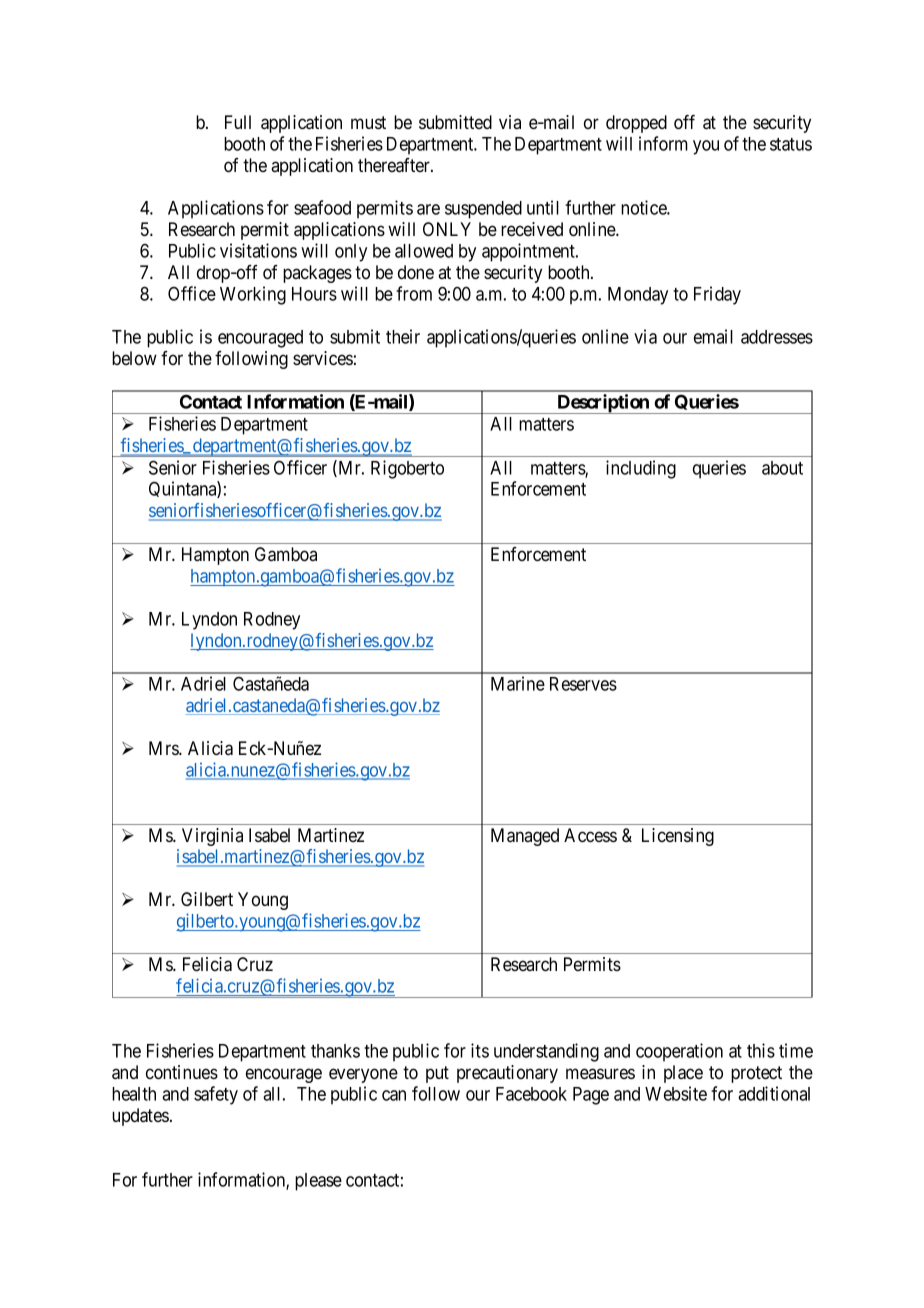 This screenshot has width=924, height=1308. What do you see at coordinates (678, 837) in the screenshot?
I see `Licensing` at bounding box center [678, 837].
